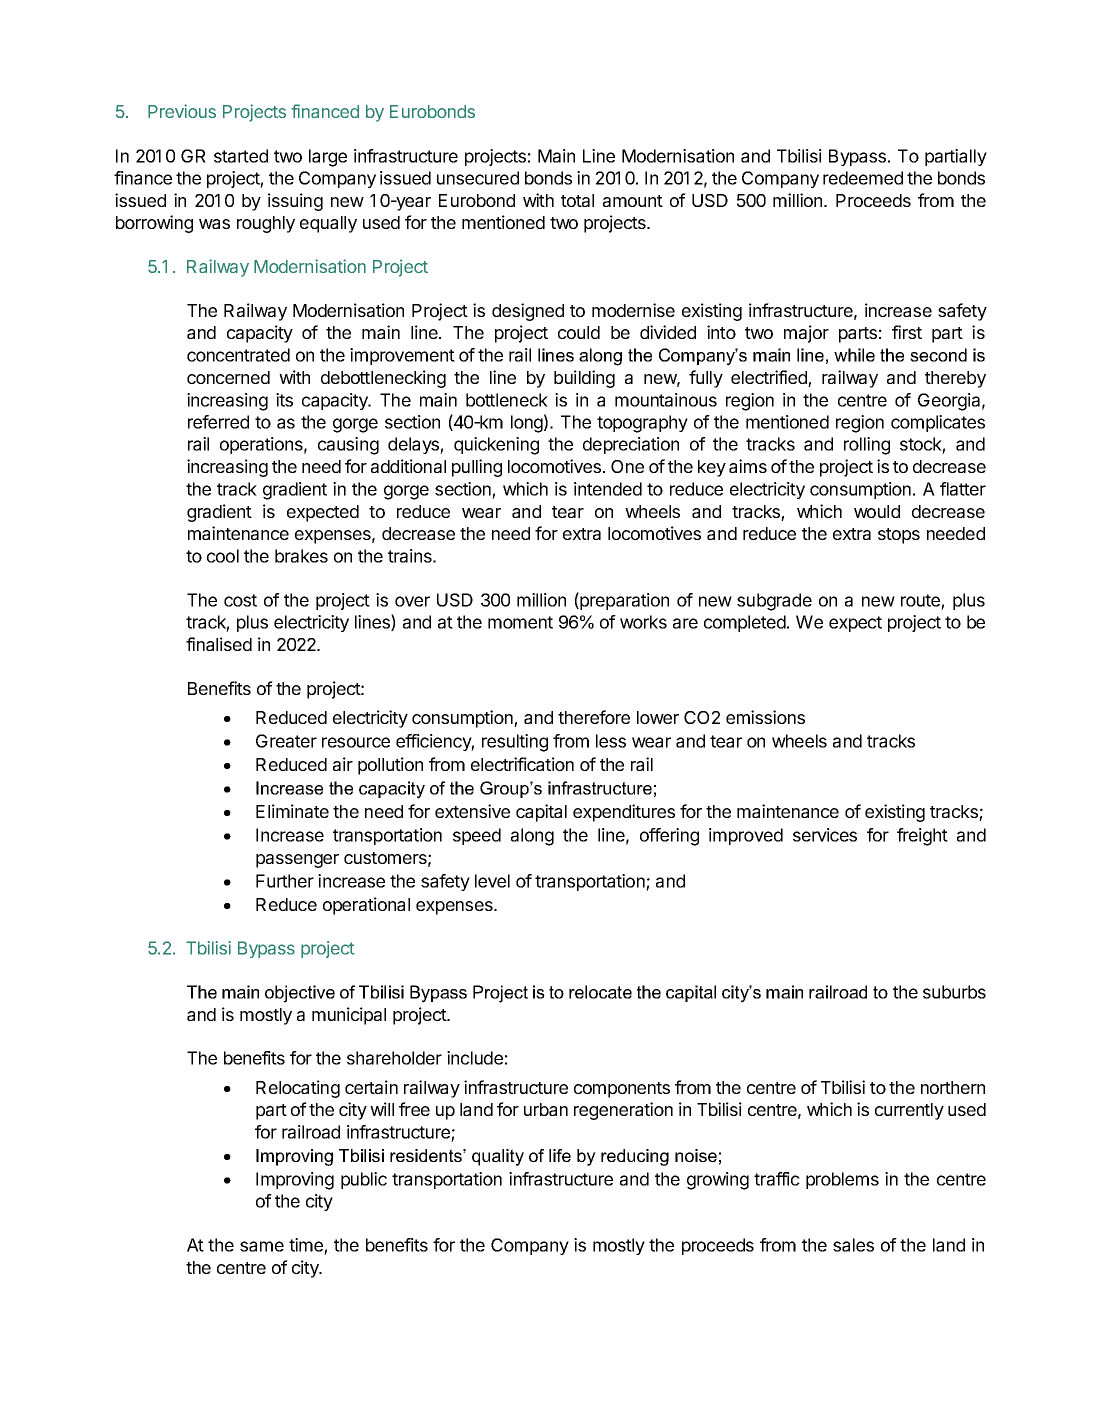  What do you see at coordinates (300, 994) in the screenshot?
I see `objective` at bounding box center [300, 994].
